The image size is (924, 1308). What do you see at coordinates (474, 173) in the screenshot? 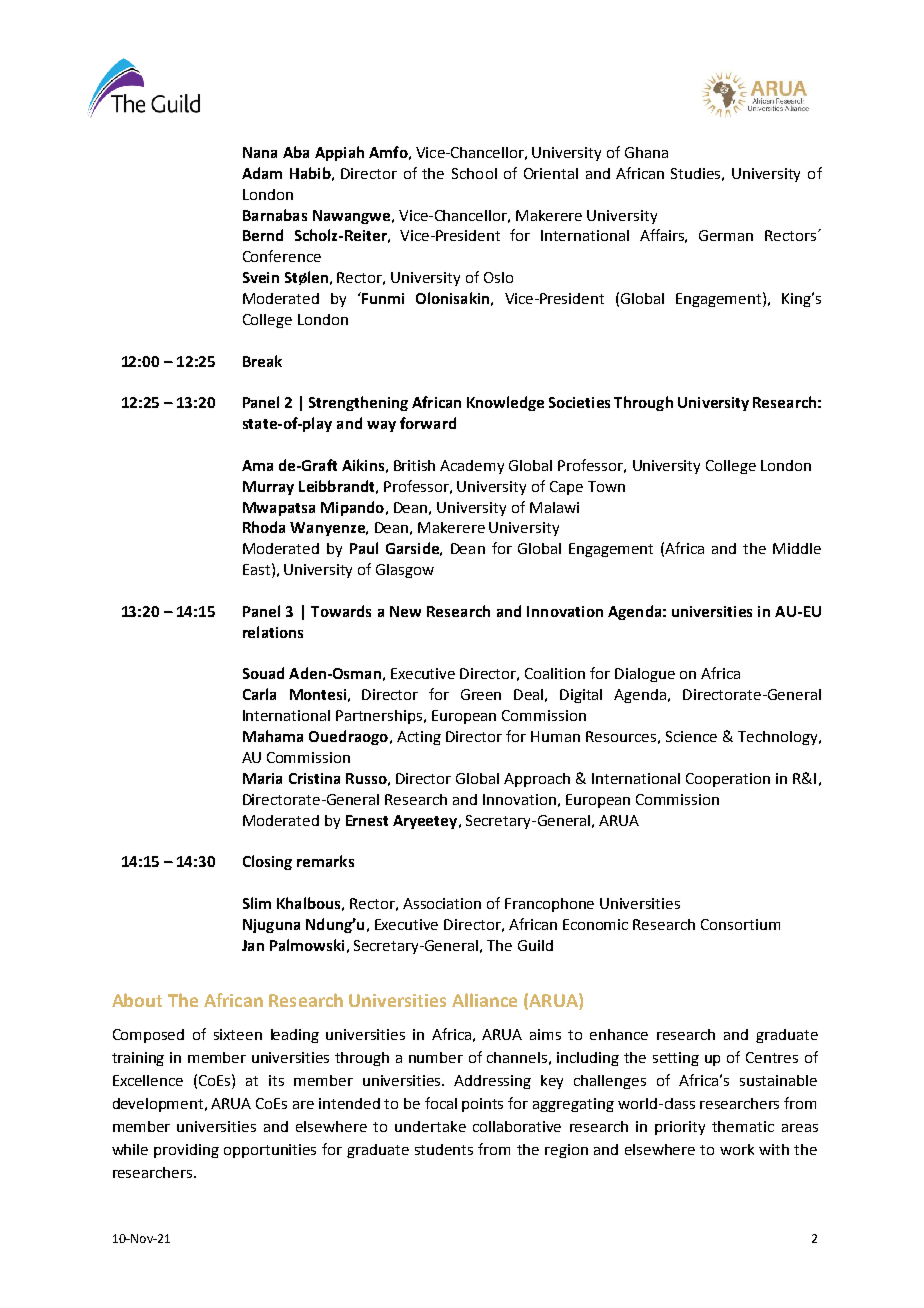
I see `School` at bounding box center [474, 173].
